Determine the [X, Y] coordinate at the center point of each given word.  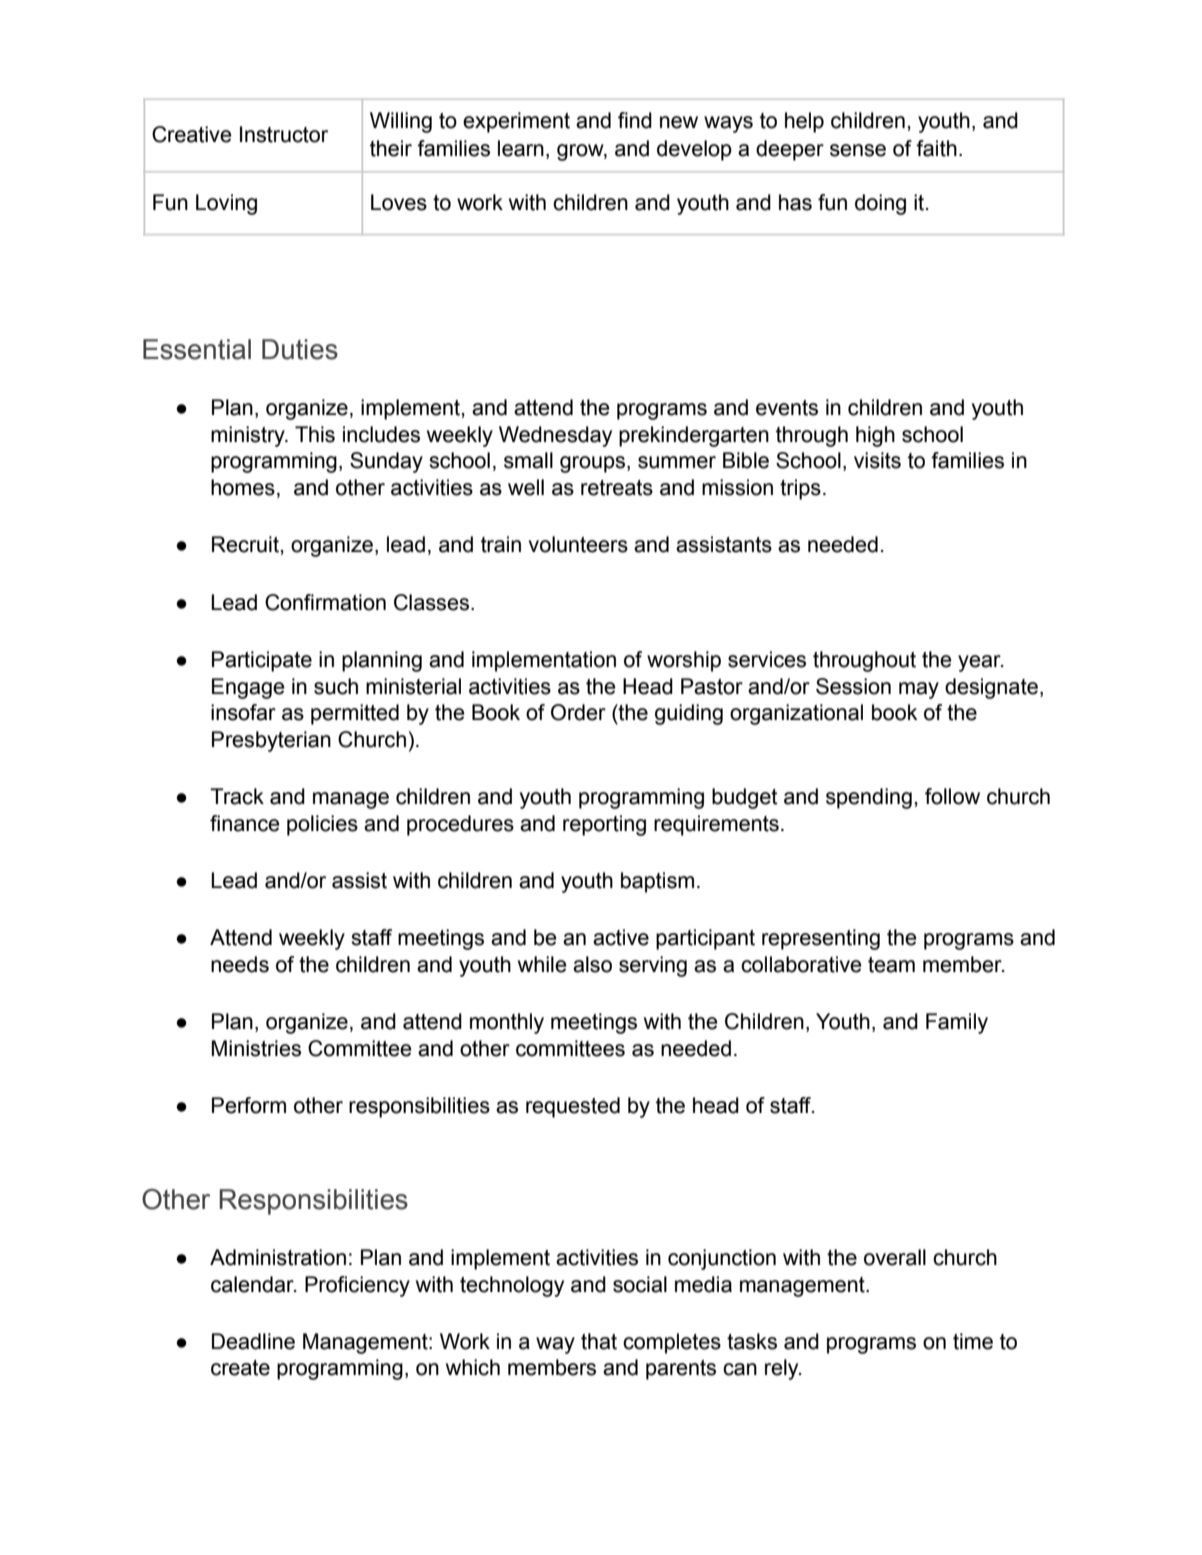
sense [858, 150]
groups [592, 464]
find [635, 120]
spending [869, 798]
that [599, 1341]
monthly [507, 1023]
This [315, 434]
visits [877, 460]
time [973, 1341]
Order [578, 712]
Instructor [284, 134]
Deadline [253, 1341]
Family [957, 1023]
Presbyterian [271, 741]
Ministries [256, 1048]
